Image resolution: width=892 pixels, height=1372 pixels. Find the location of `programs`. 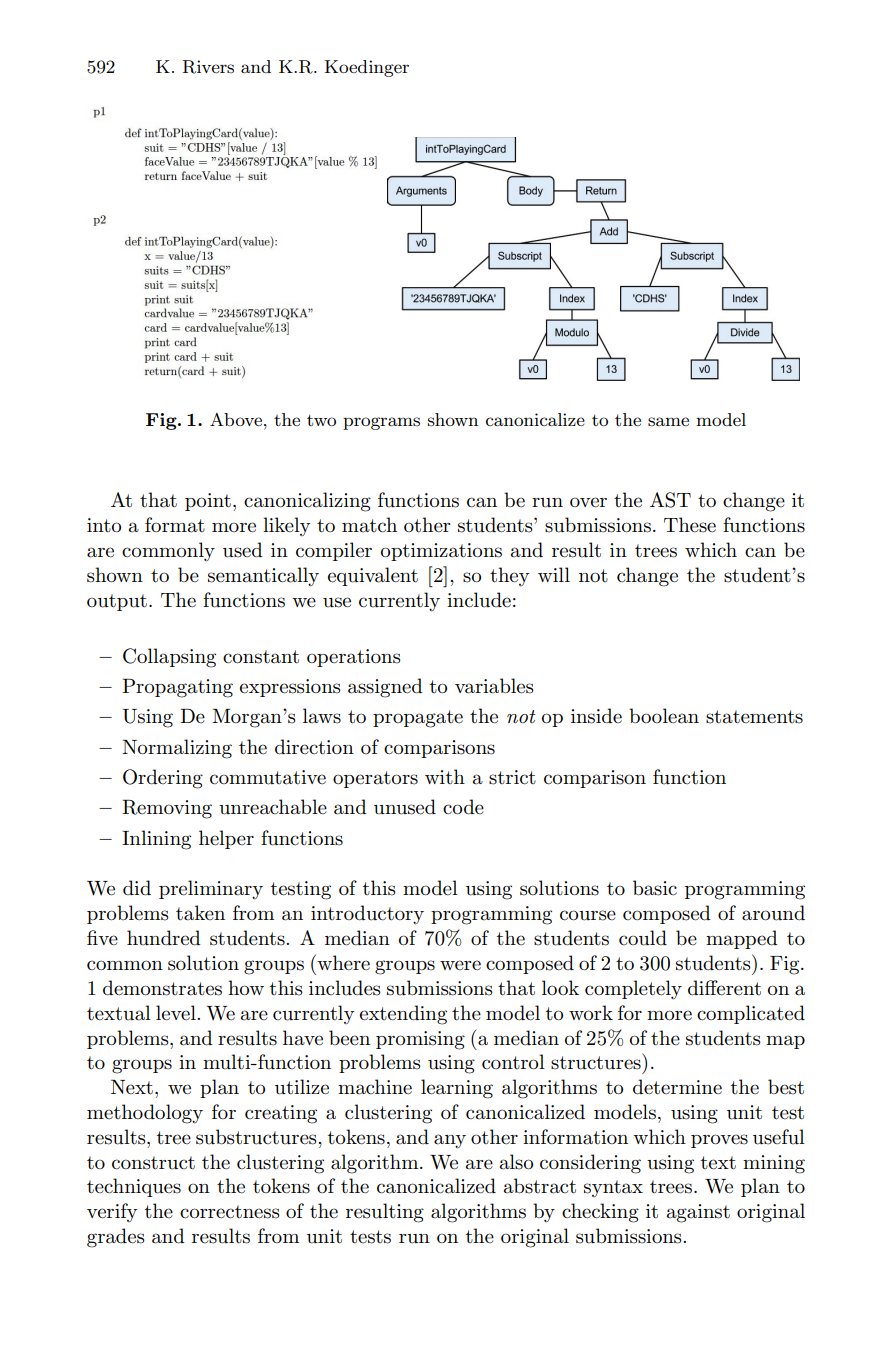

programs is located at coordinates (381, 423).
